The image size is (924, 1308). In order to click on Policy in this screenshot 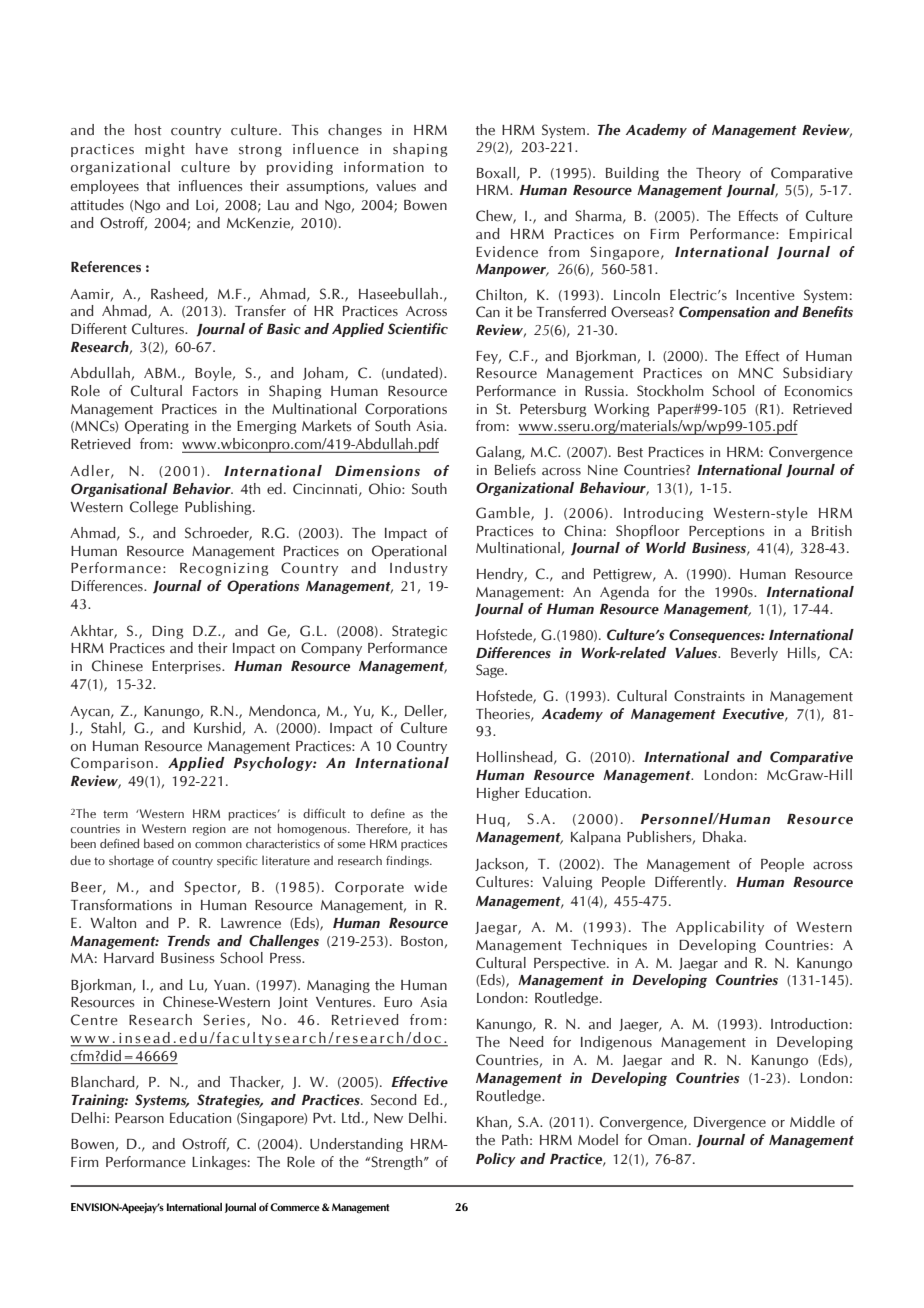, I will do `click(496, 1160)`.
